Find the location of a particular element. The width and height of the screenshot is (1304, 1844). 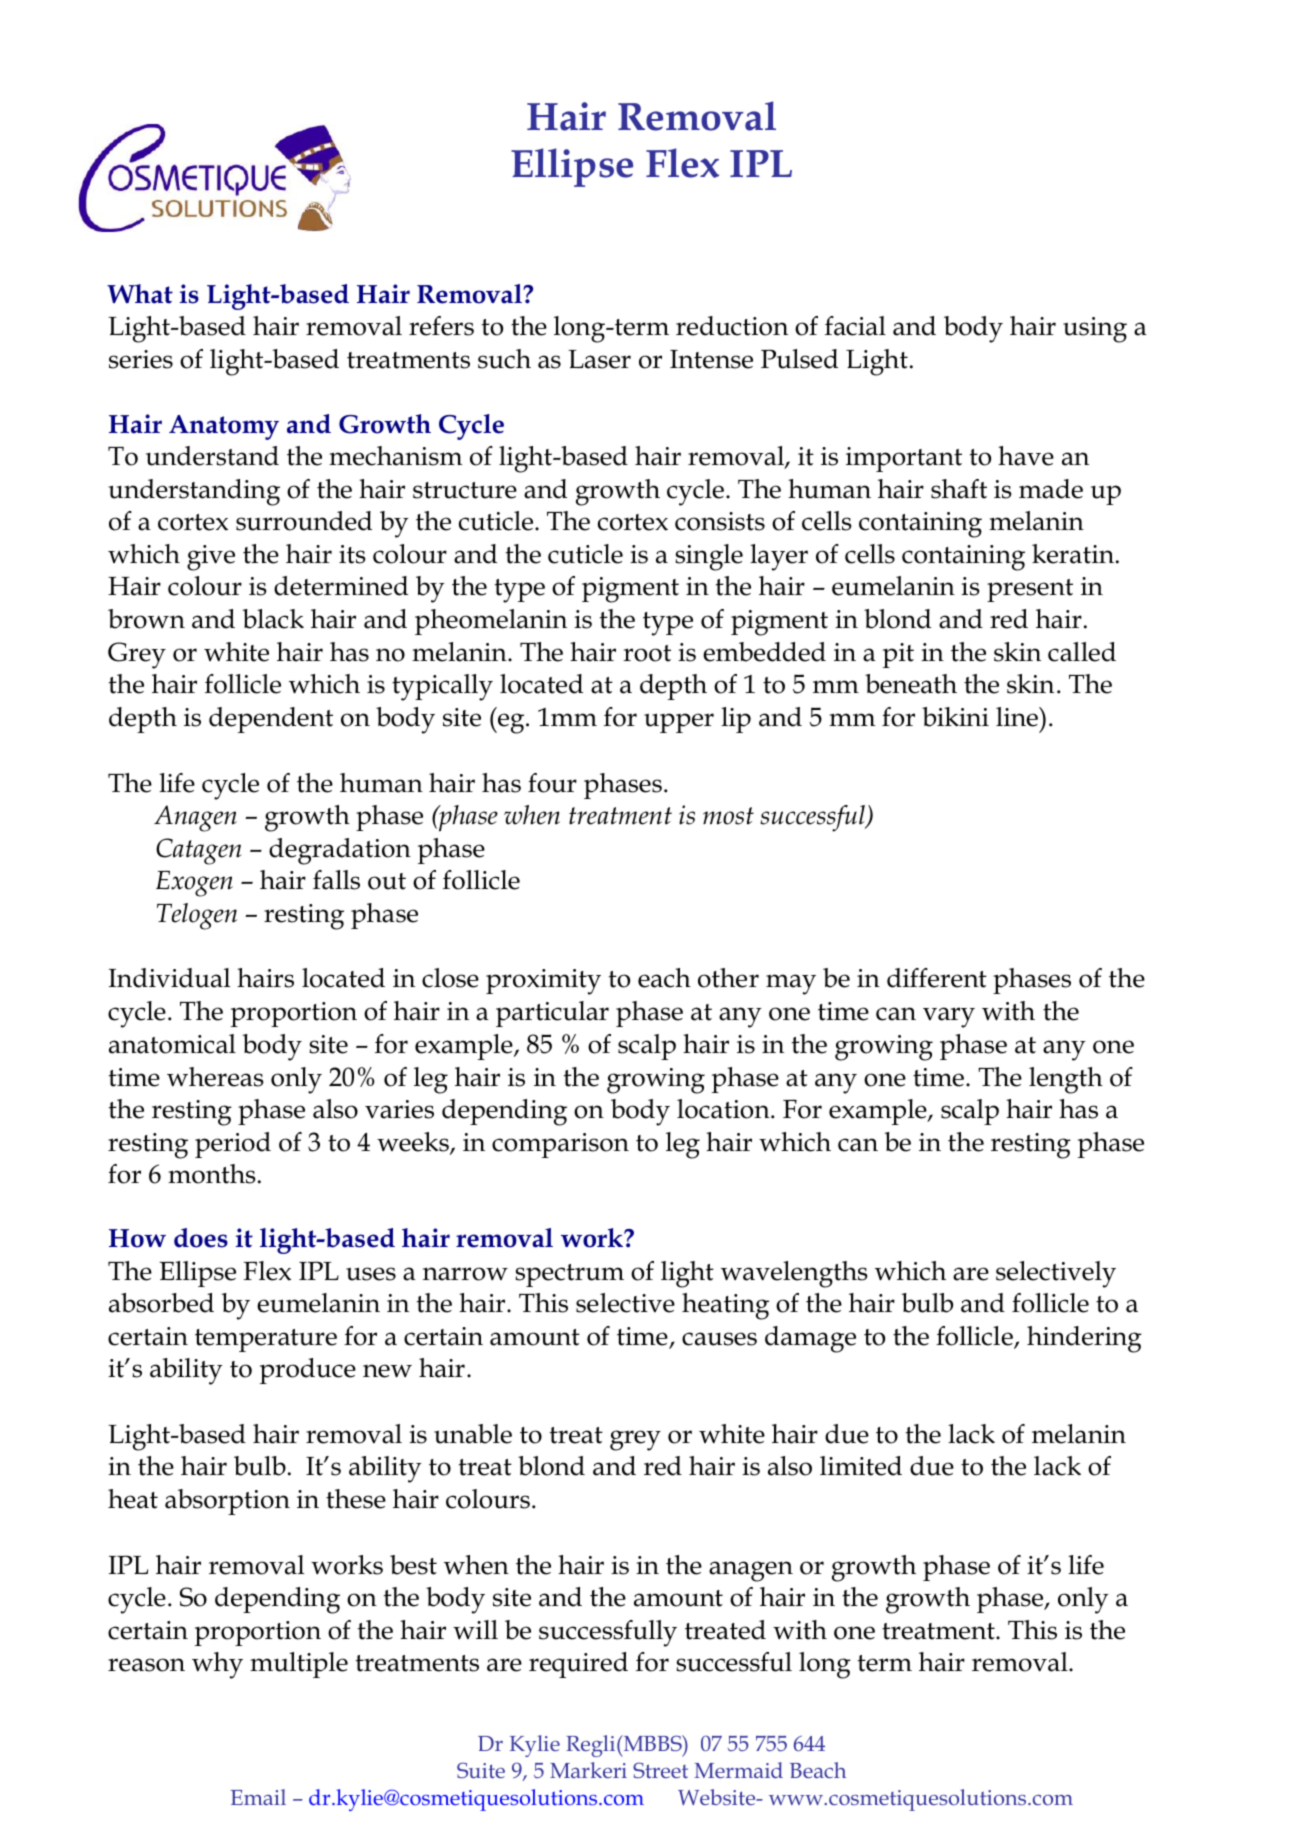

series is located at coordinates (141, 359).
